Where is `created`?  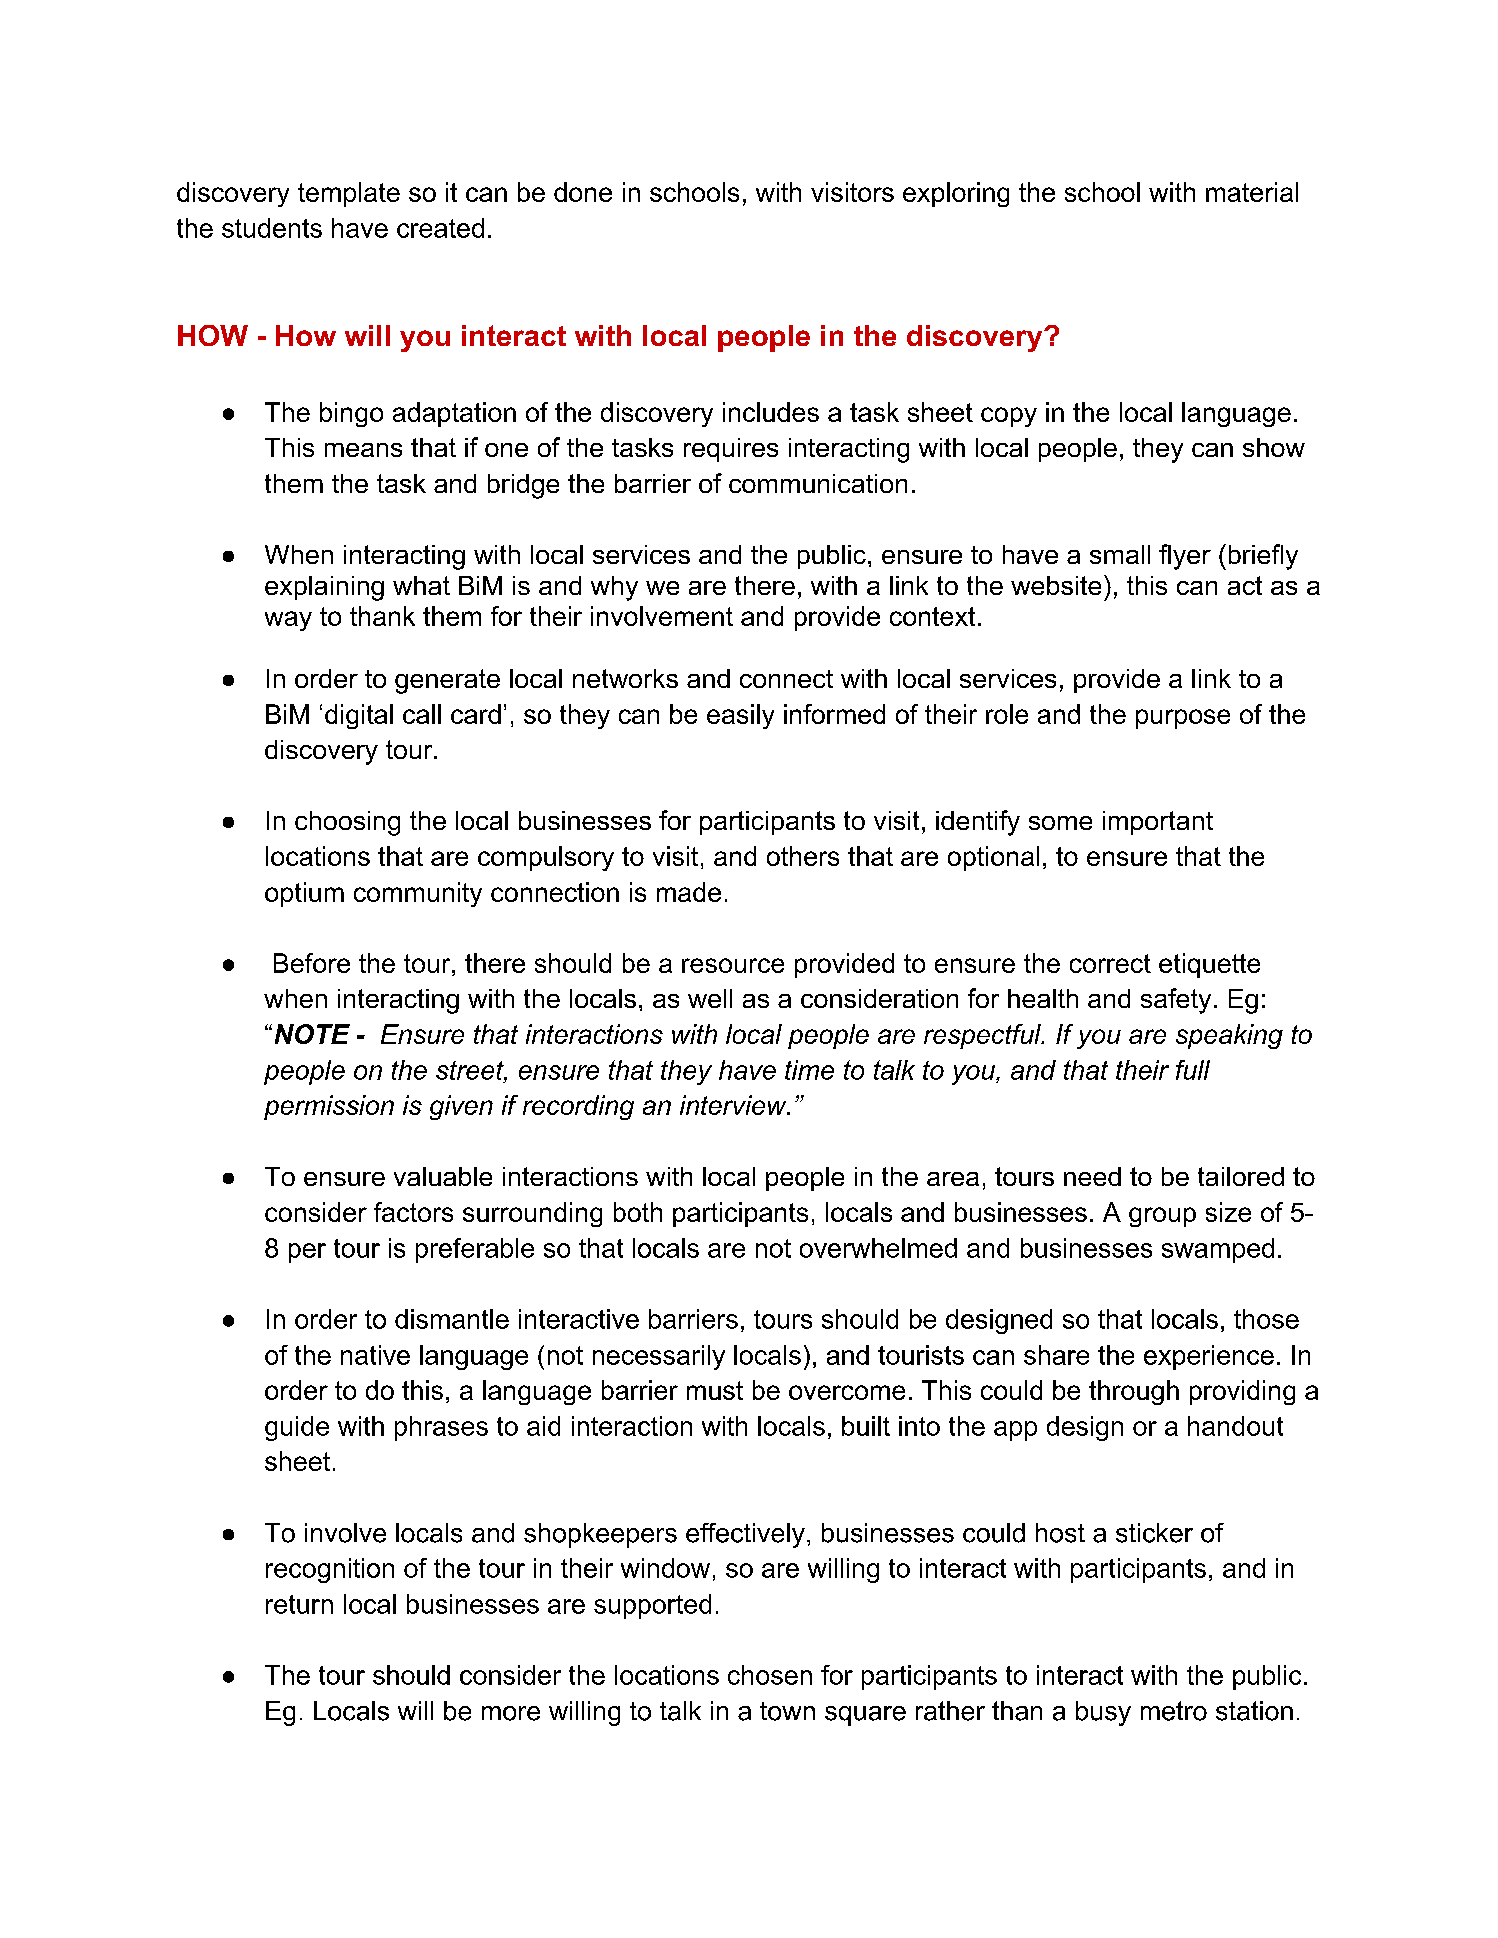
created is located at coordinates (440, 228).
